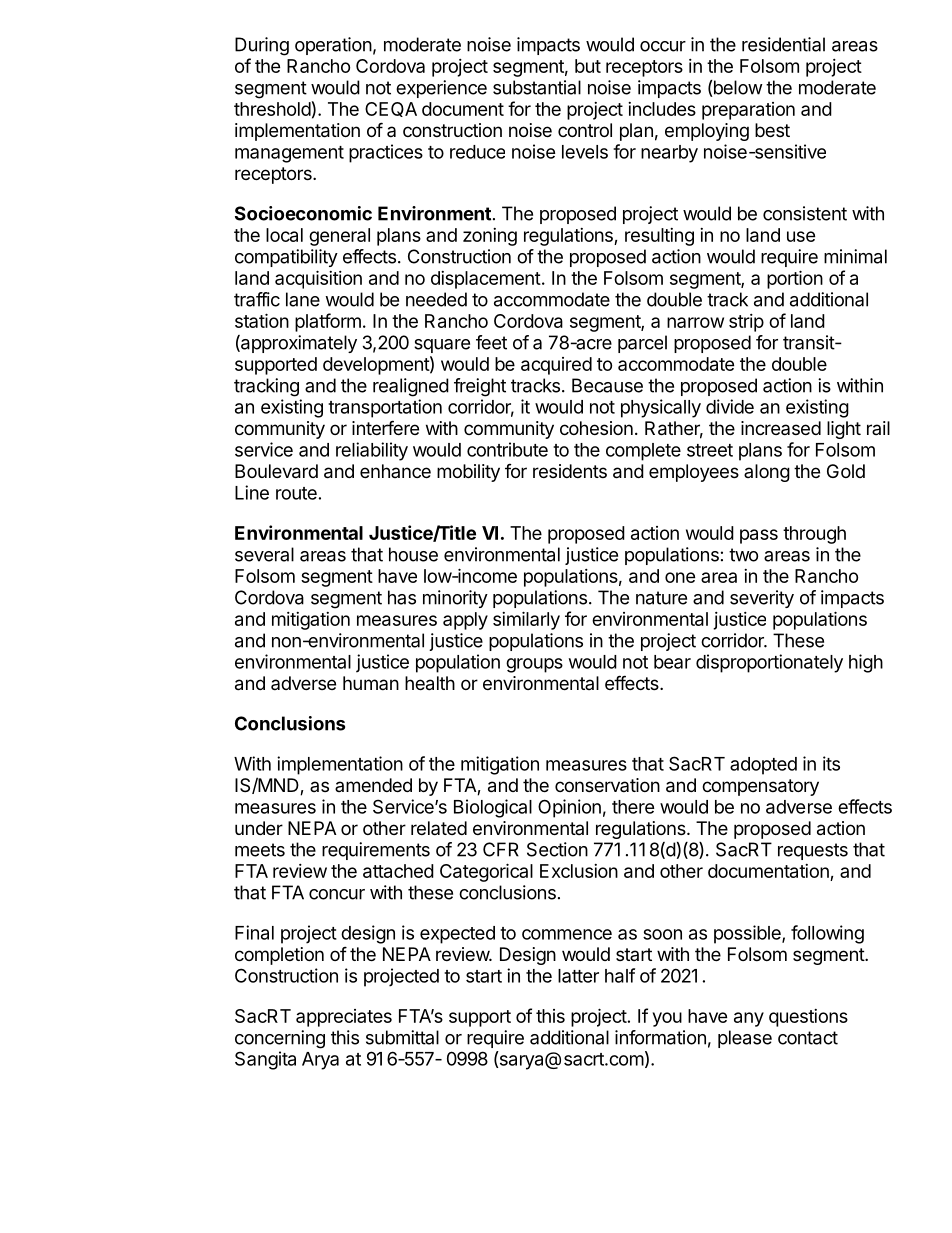 The image size is (952, 1233). I want to click on residential, so click(783, 44).
